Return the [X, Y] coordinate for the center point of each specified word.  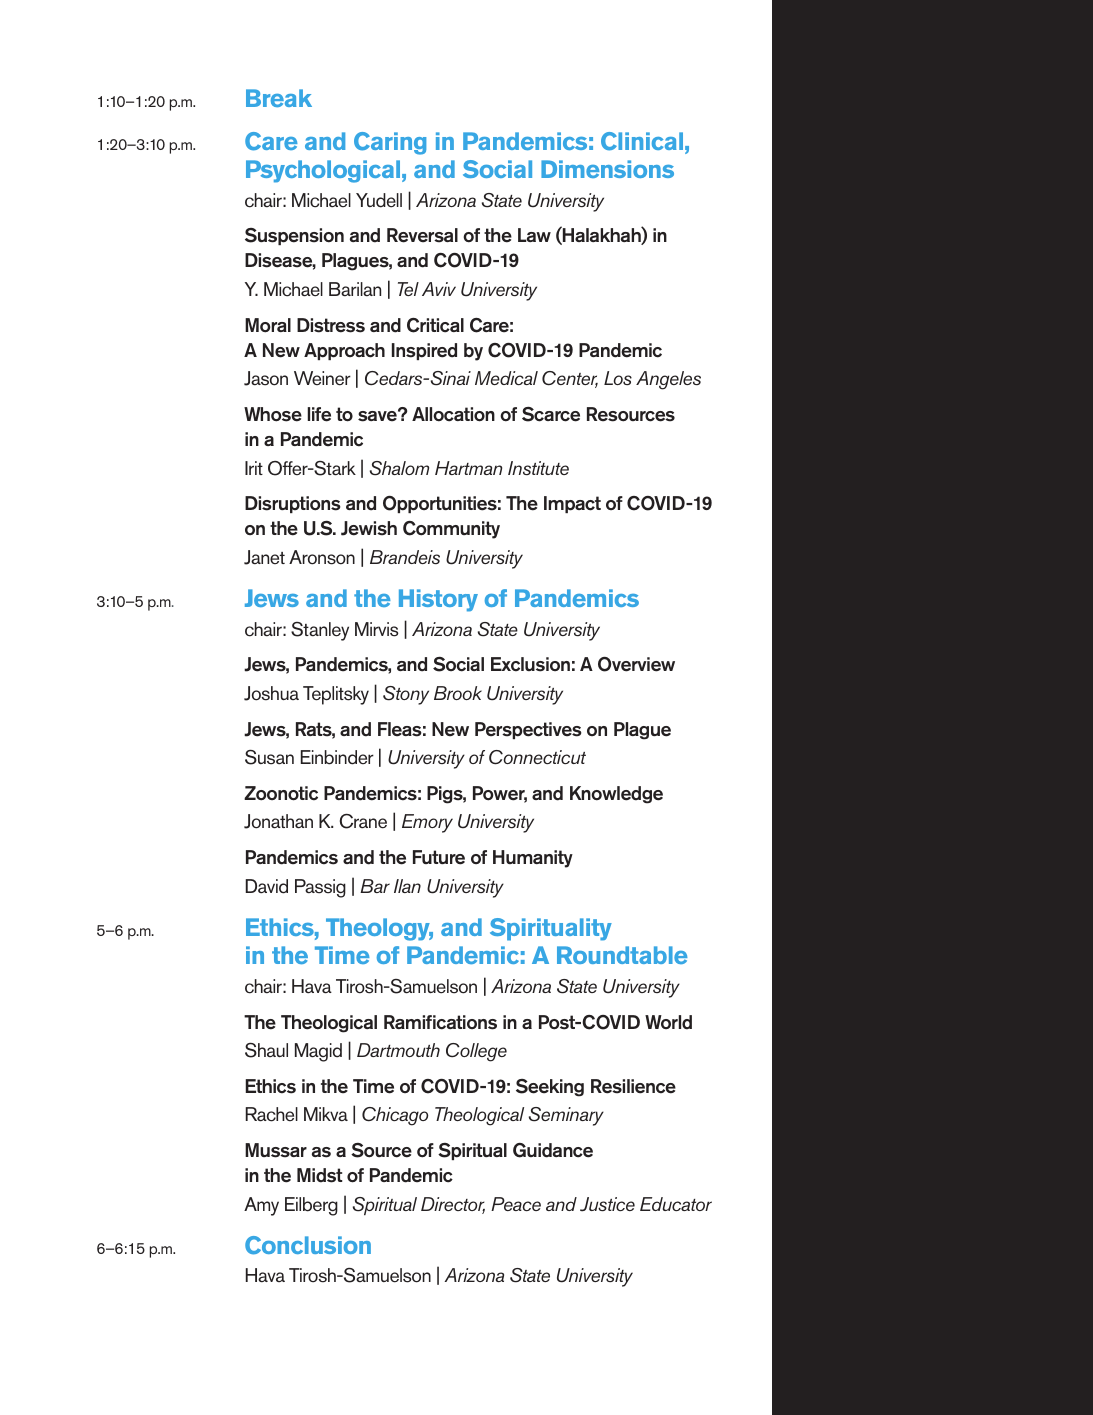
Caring [390, 143]
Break [279, 98]
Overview [636, 664]
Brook [458, 693]
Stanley [320, 631]
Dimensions [607, 169]
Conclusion [308, 1245]
